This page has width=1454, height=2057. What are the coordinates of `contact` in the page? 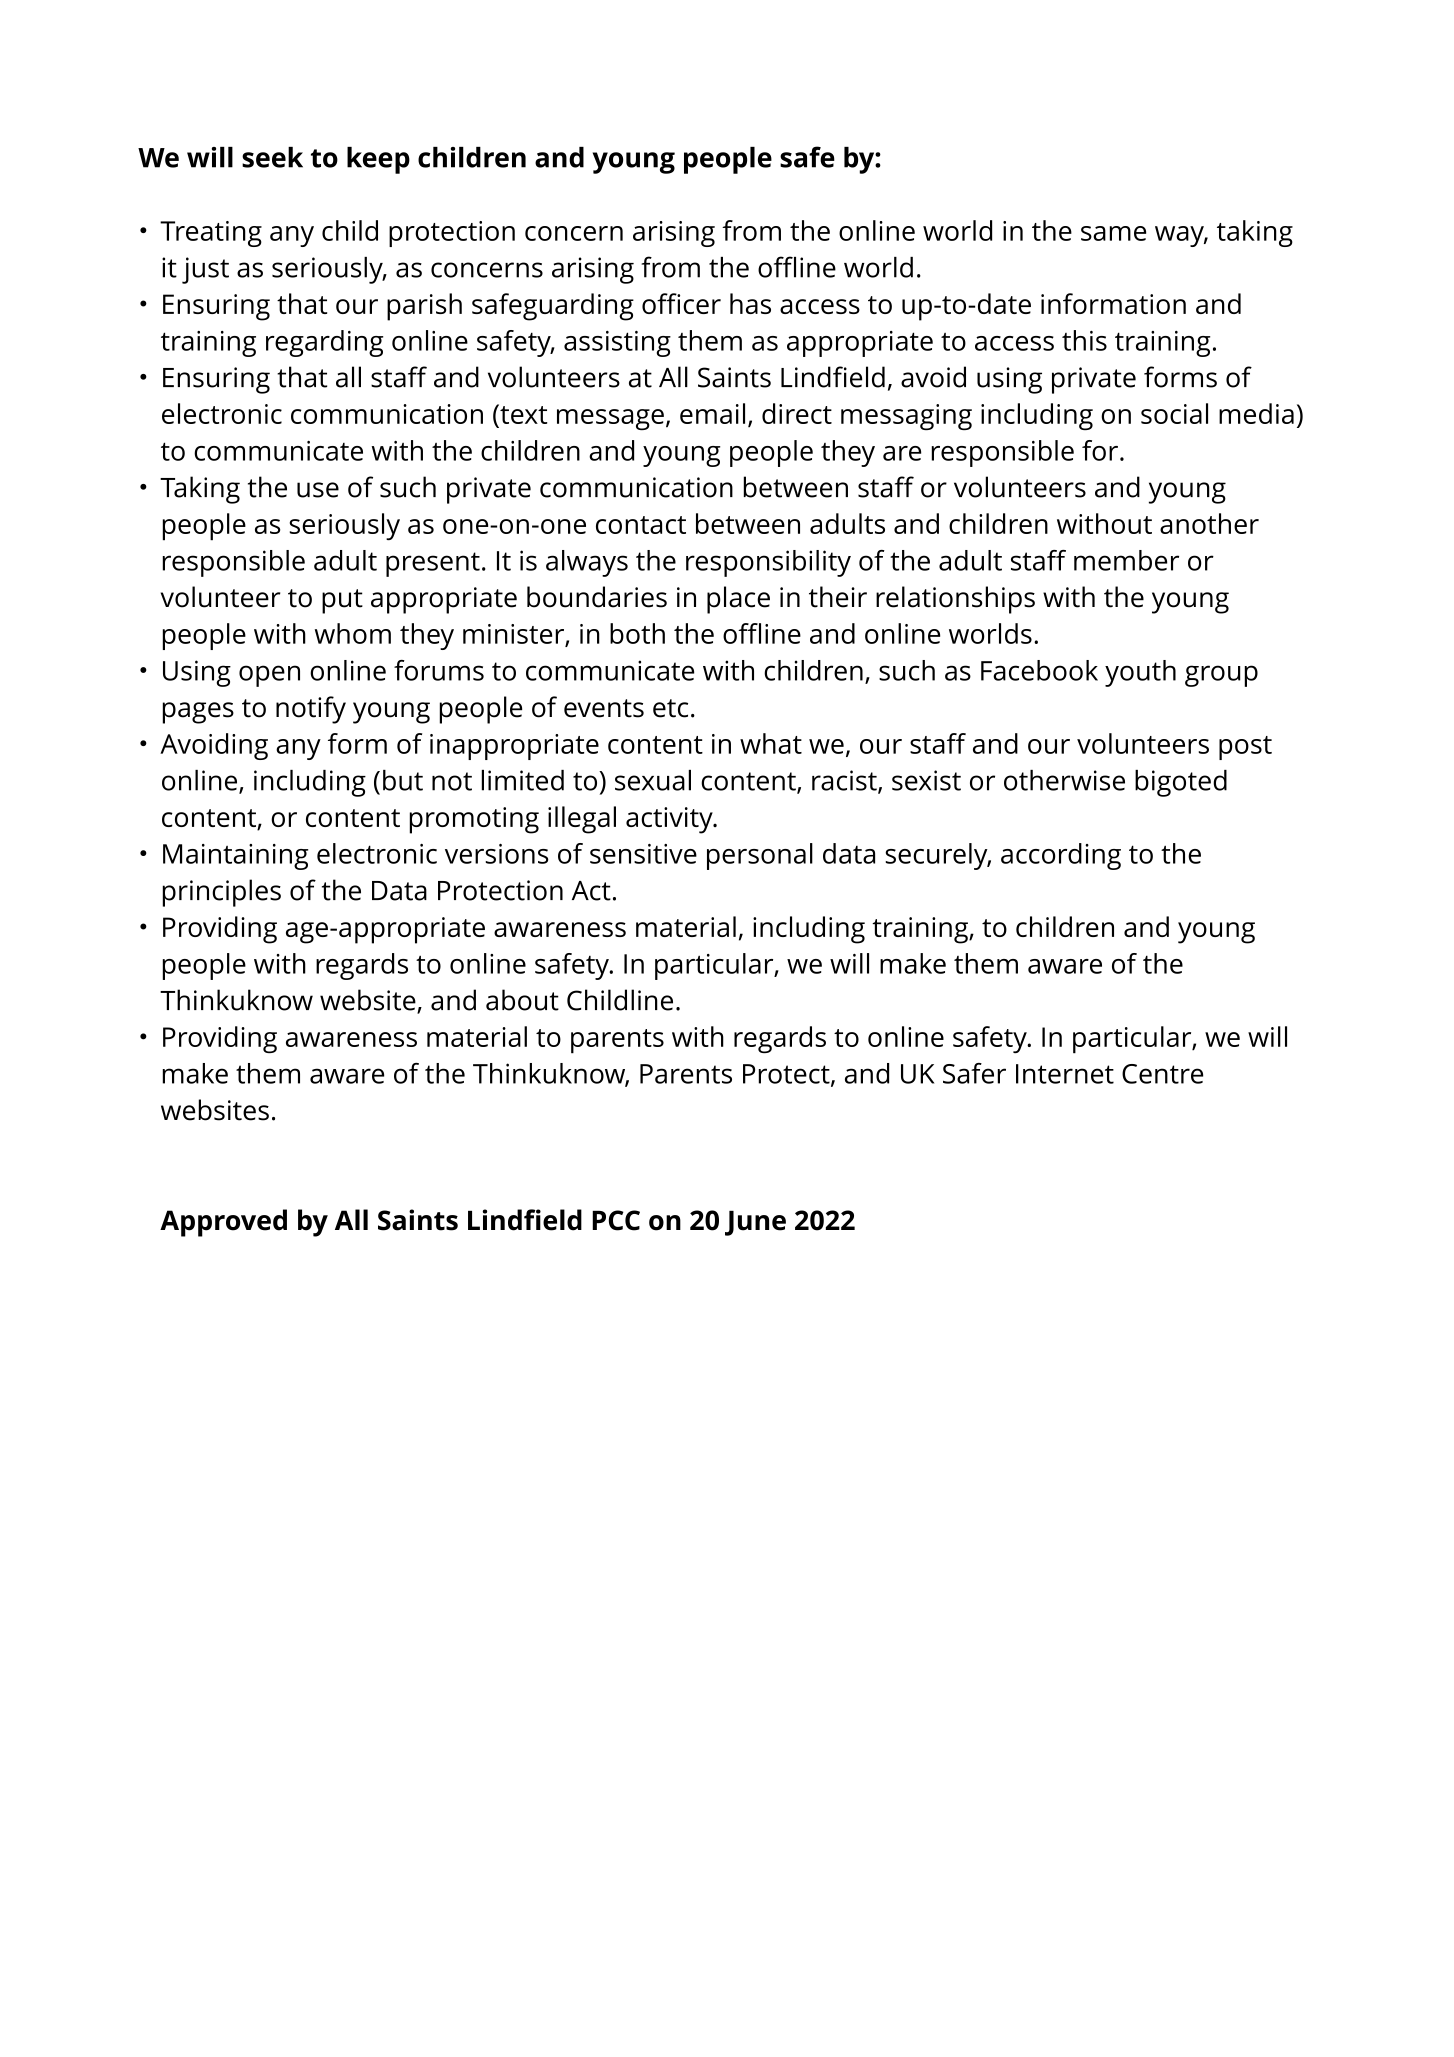 It's located at (641, 525).
